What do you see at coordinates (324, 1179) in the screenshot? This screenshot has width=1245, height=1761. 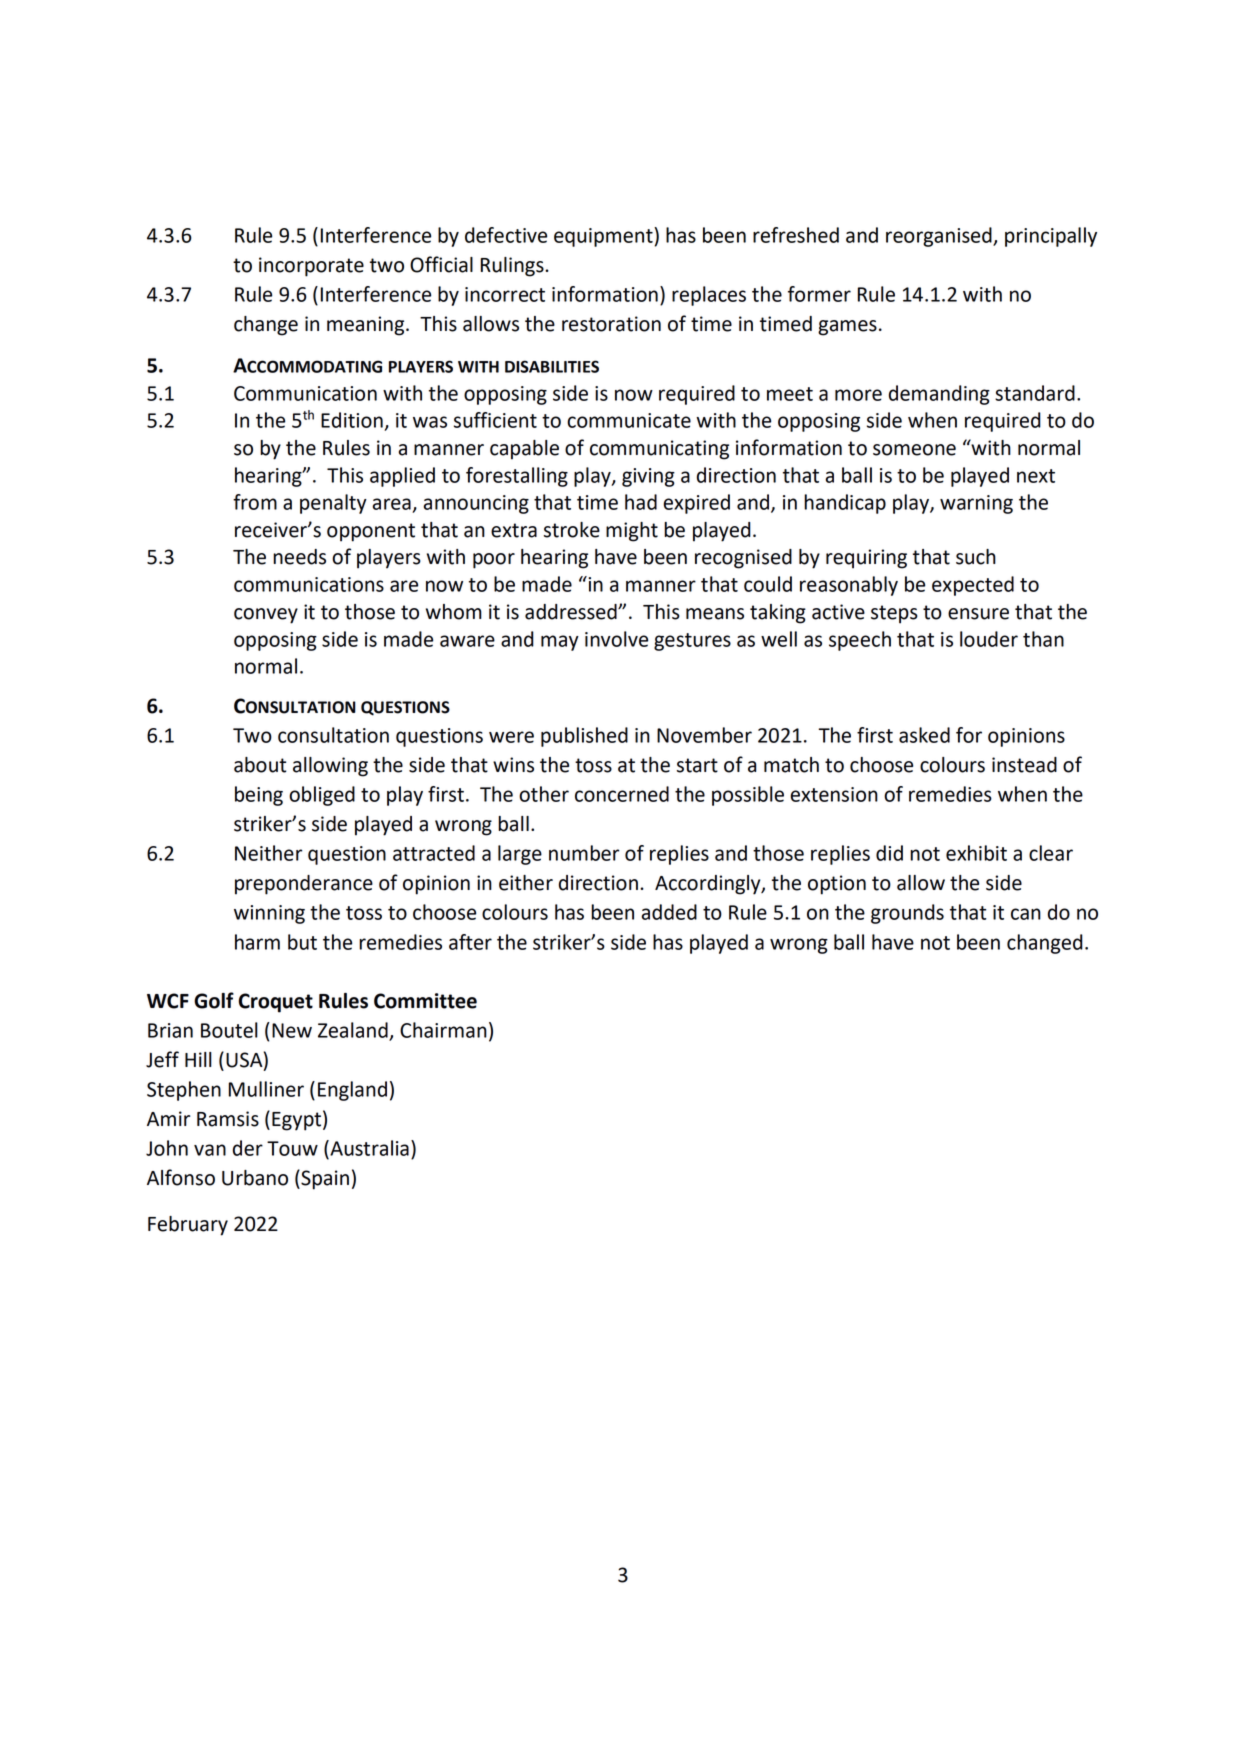 I see `Spain` at bounding box center [324, 1179].
